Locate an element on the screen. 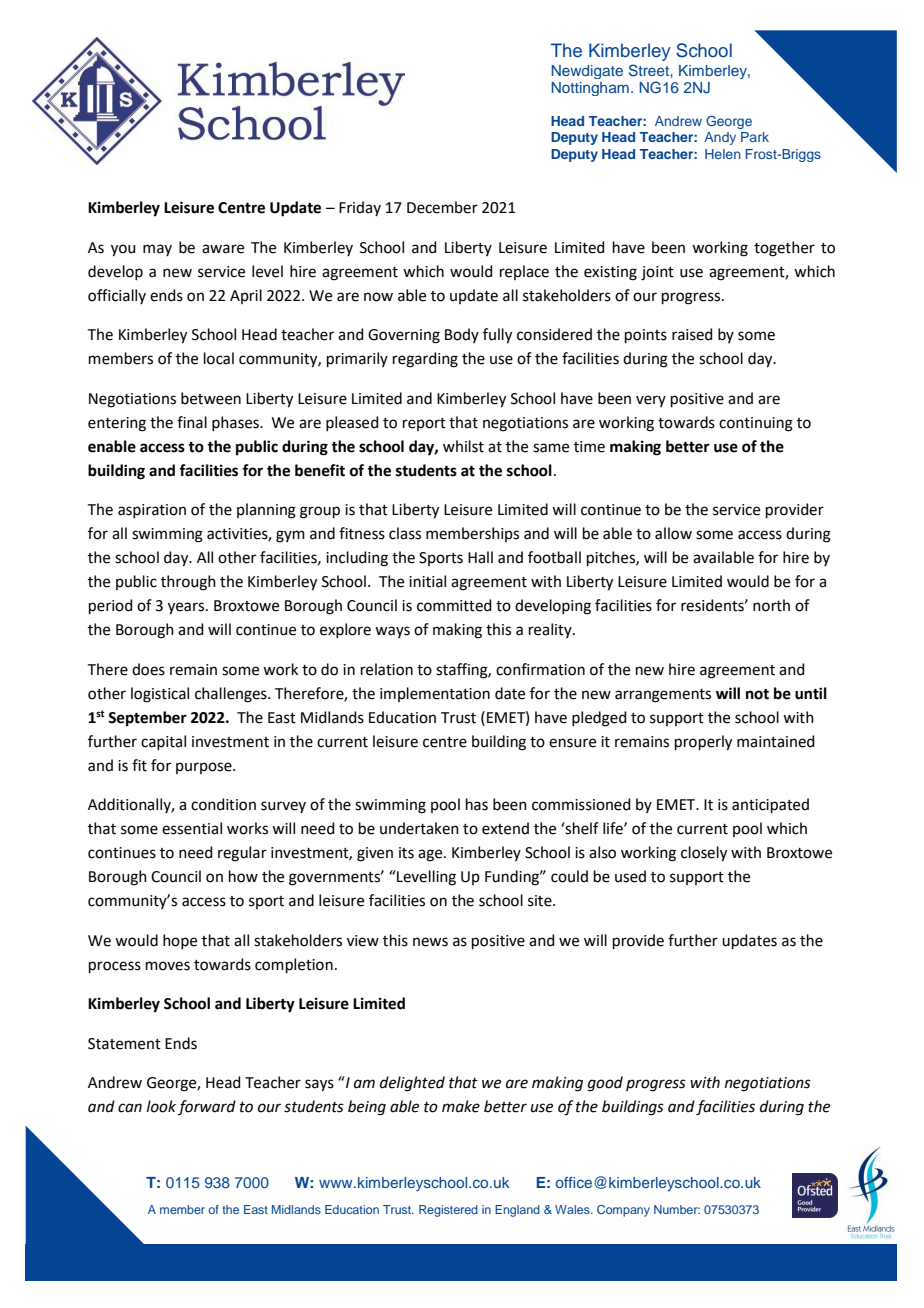 Image resolution: width=924 pixels, height=1308 pixels. whilst is located at coordinates (463, 446).
